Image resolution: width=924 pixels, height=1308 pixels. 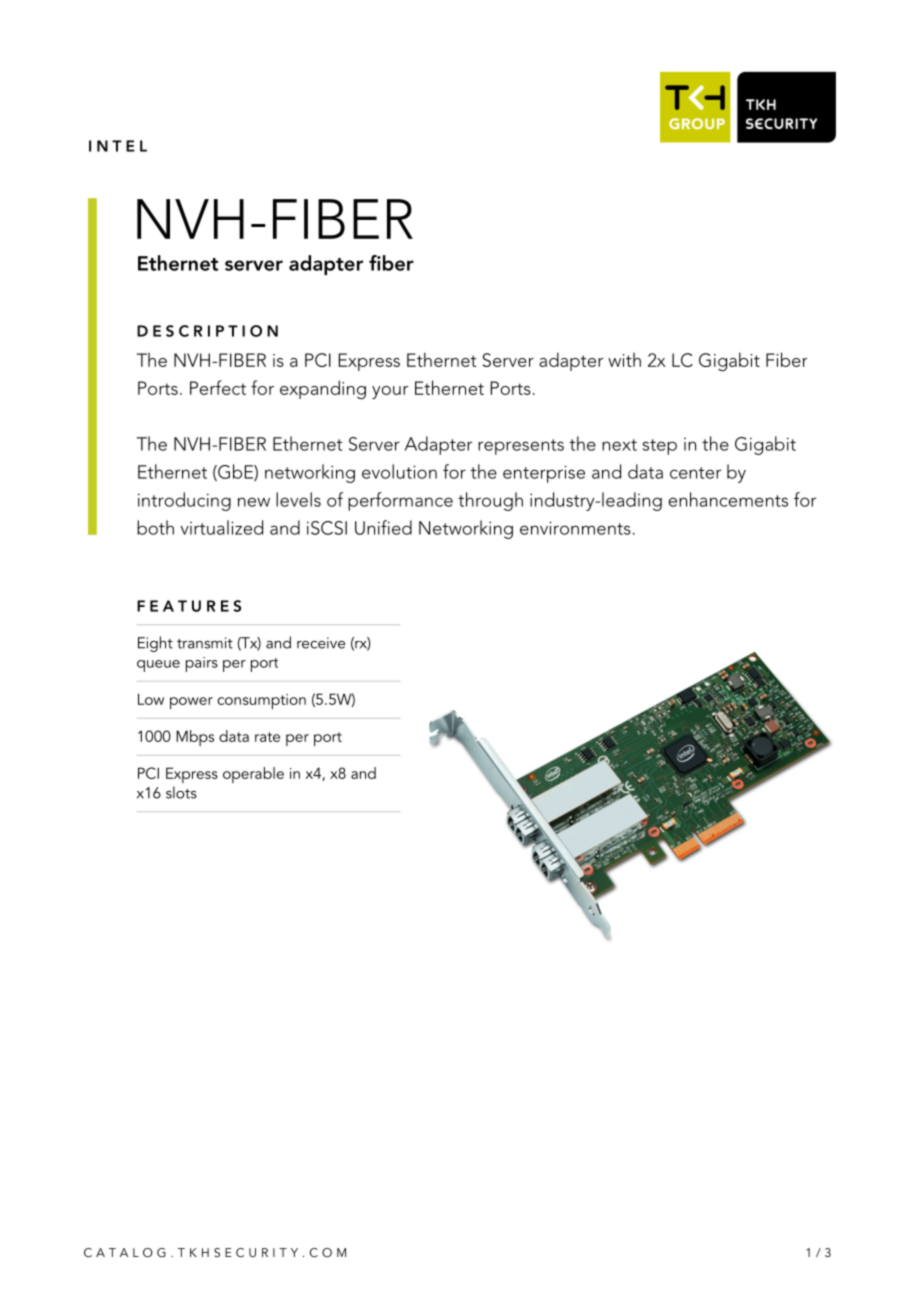 What do you see at coordinates (399, 471) in the screenshot?
I see `evolution` at bounding box center [399, 471].
